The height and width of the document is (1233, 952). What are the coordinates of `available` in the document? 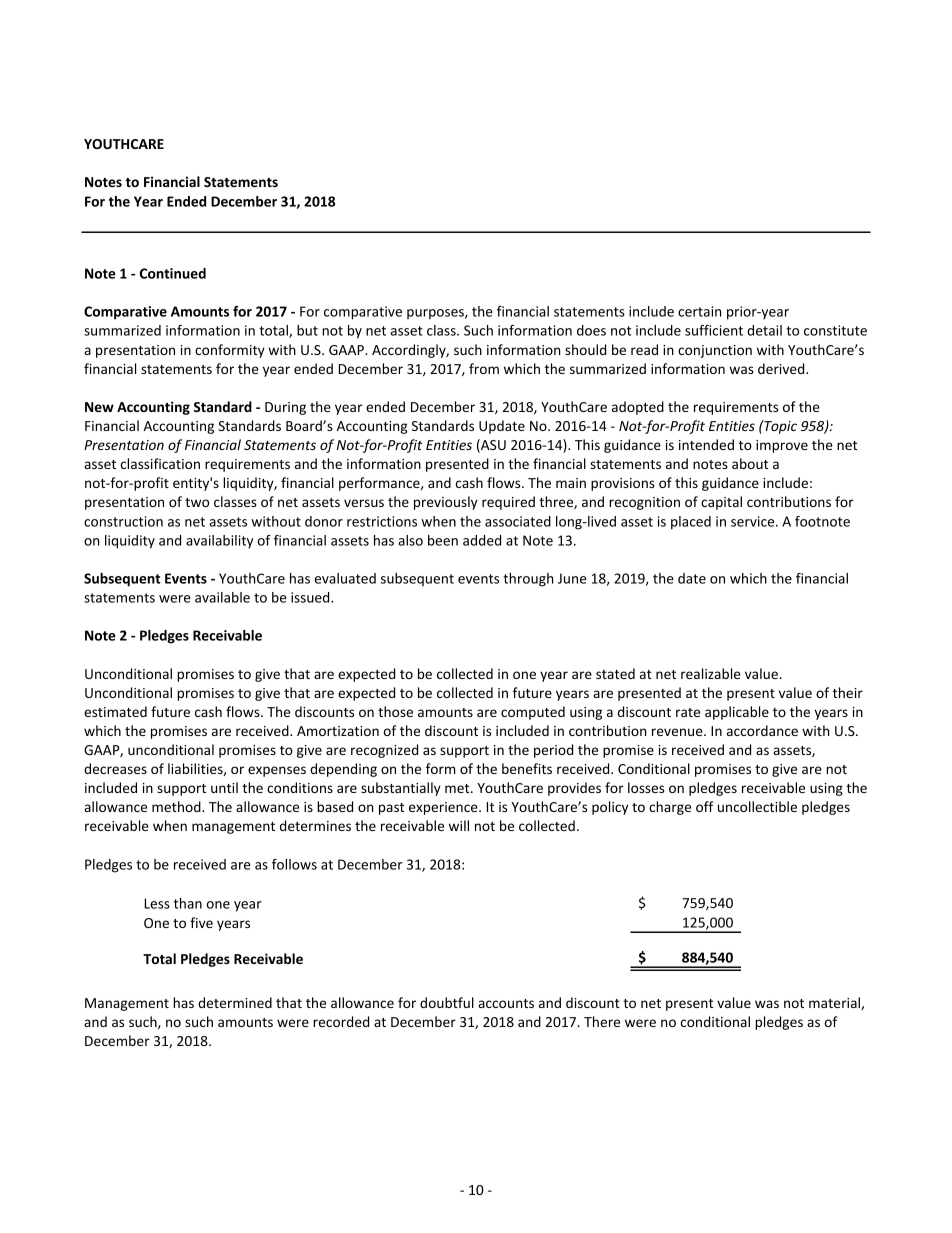 It's located at (222, 597).
